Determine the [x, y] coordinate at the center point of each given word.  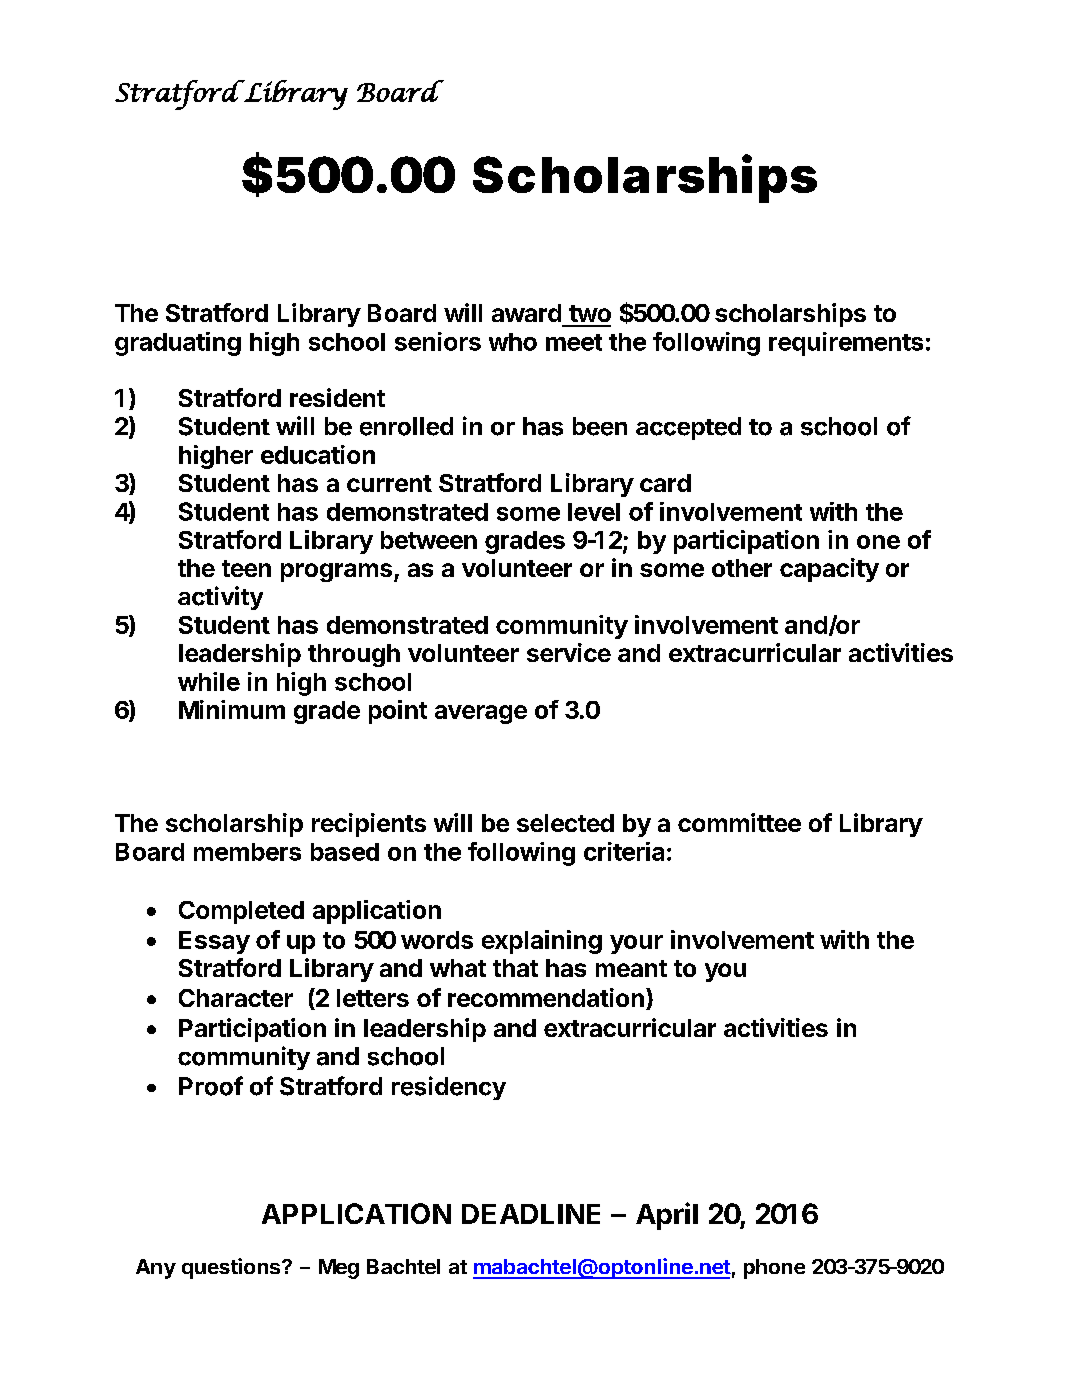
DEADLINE [531, 1214]
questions [232, 1268]
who [513, 342]
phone [774, 1269]
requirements [846, 344]
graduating [178, 344]
